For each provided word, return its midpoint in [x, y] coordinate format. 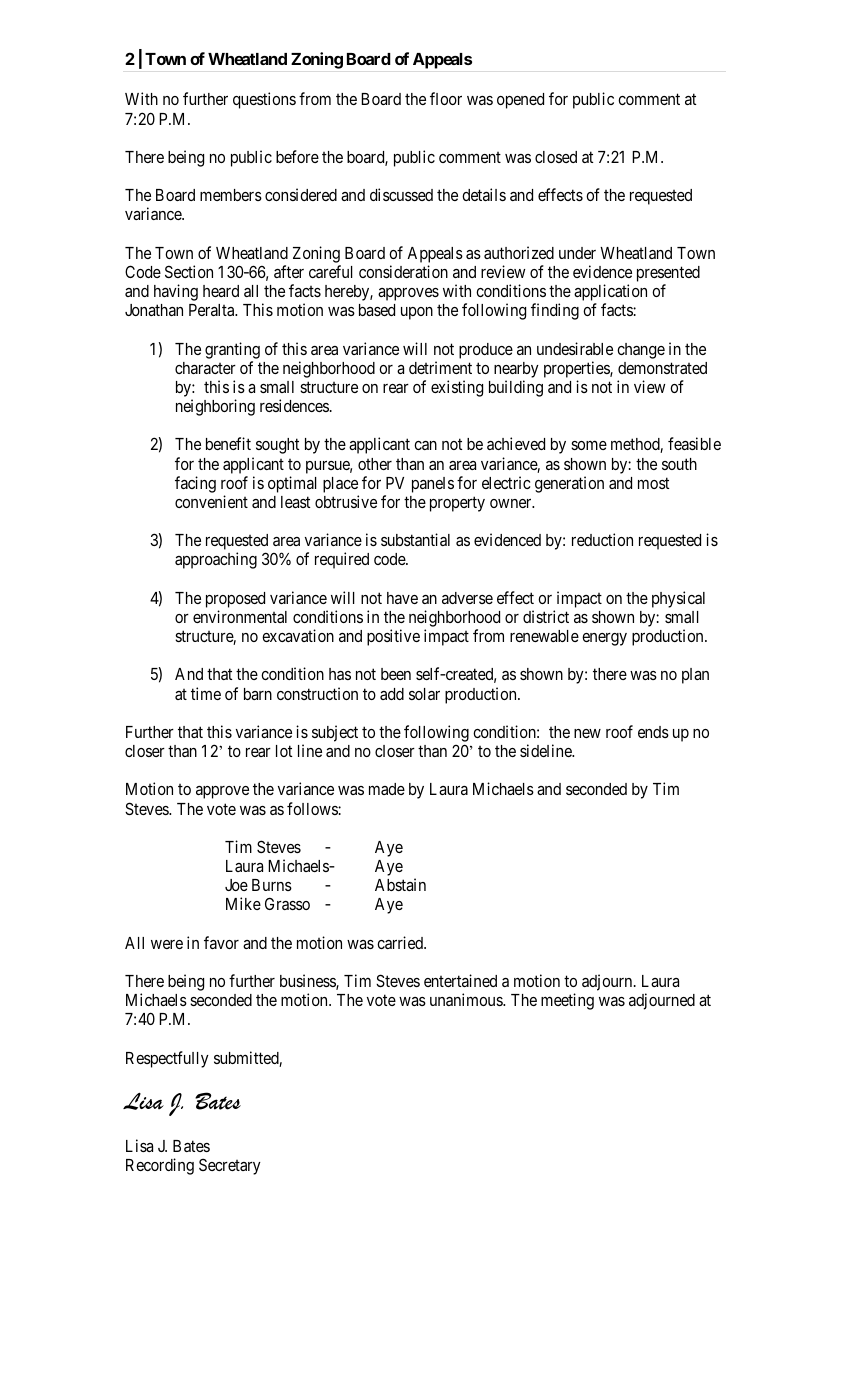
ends [653, 732]
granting [232, 350]
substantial [415, 539]
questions [264, 100]
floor [446, 98]
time [206, 693]
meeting [567, 1001]
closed [556, 157]
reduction [602, 539]
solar [424, 694]
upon [417, 313]
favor [221, 942]
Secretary [230, 1166]
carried [401, 942]
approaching [216, 560]
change [641, 351]
